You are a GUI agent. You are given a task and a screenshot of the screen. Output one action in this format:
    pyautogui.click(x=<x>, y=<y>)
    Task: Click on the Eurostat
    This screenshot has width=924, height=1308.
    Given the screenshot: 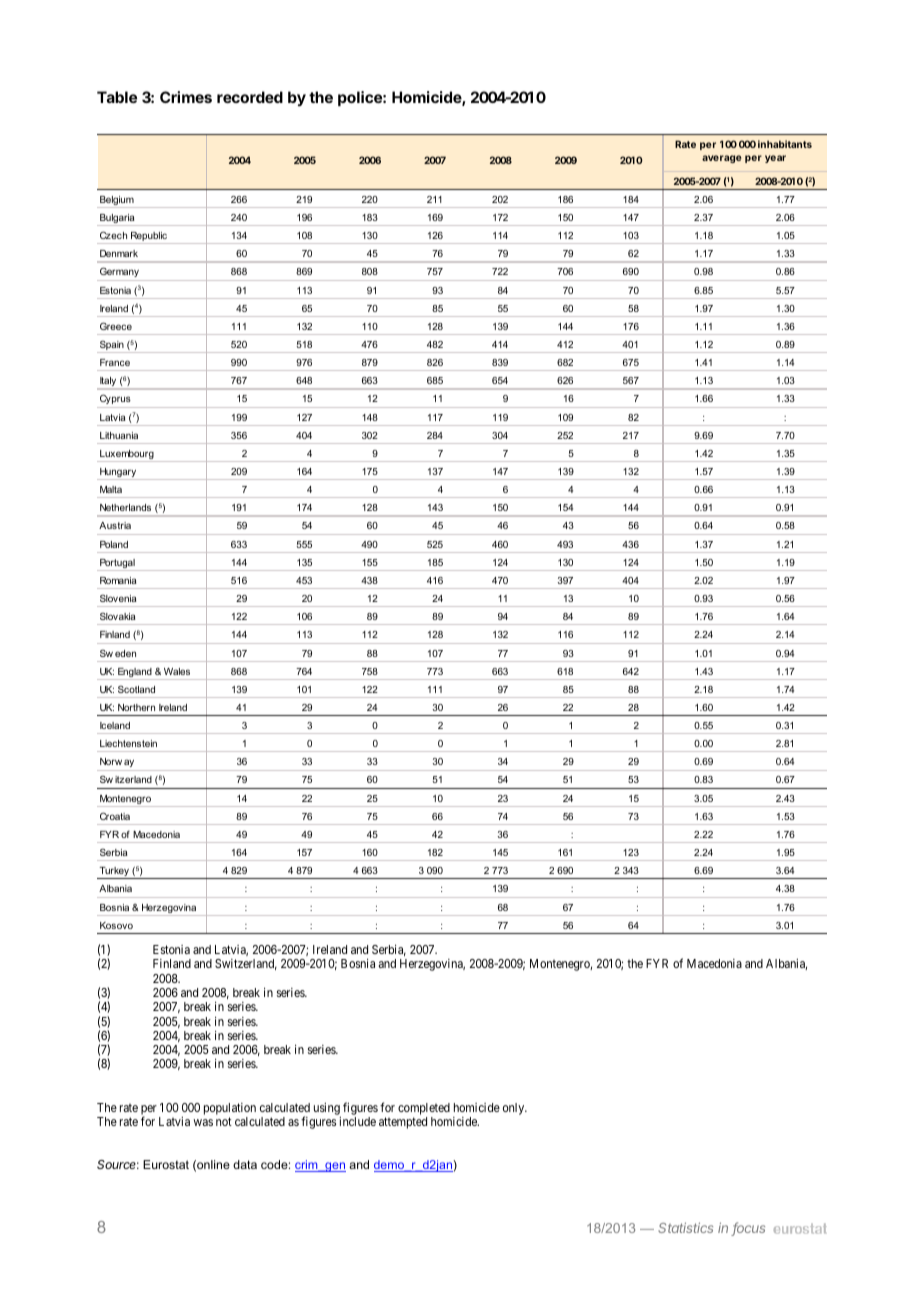 What is the action you would take?
    pyautogui.click(x=166, y=1164)
